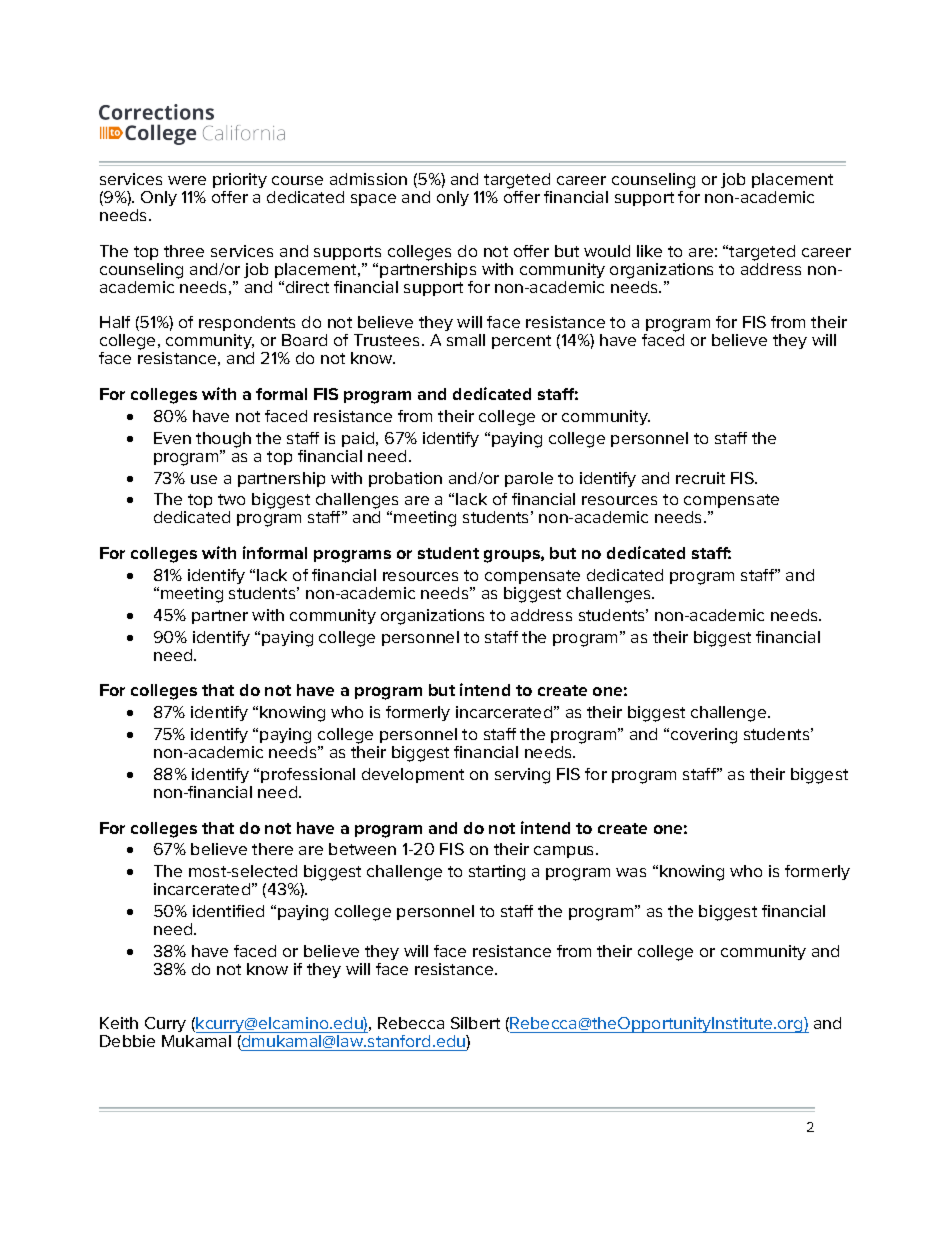 The width and height of the screenshot is (952, 1233). Describe the element at coordinates (231, 499) in the screenshot. I see `two` at that location.
